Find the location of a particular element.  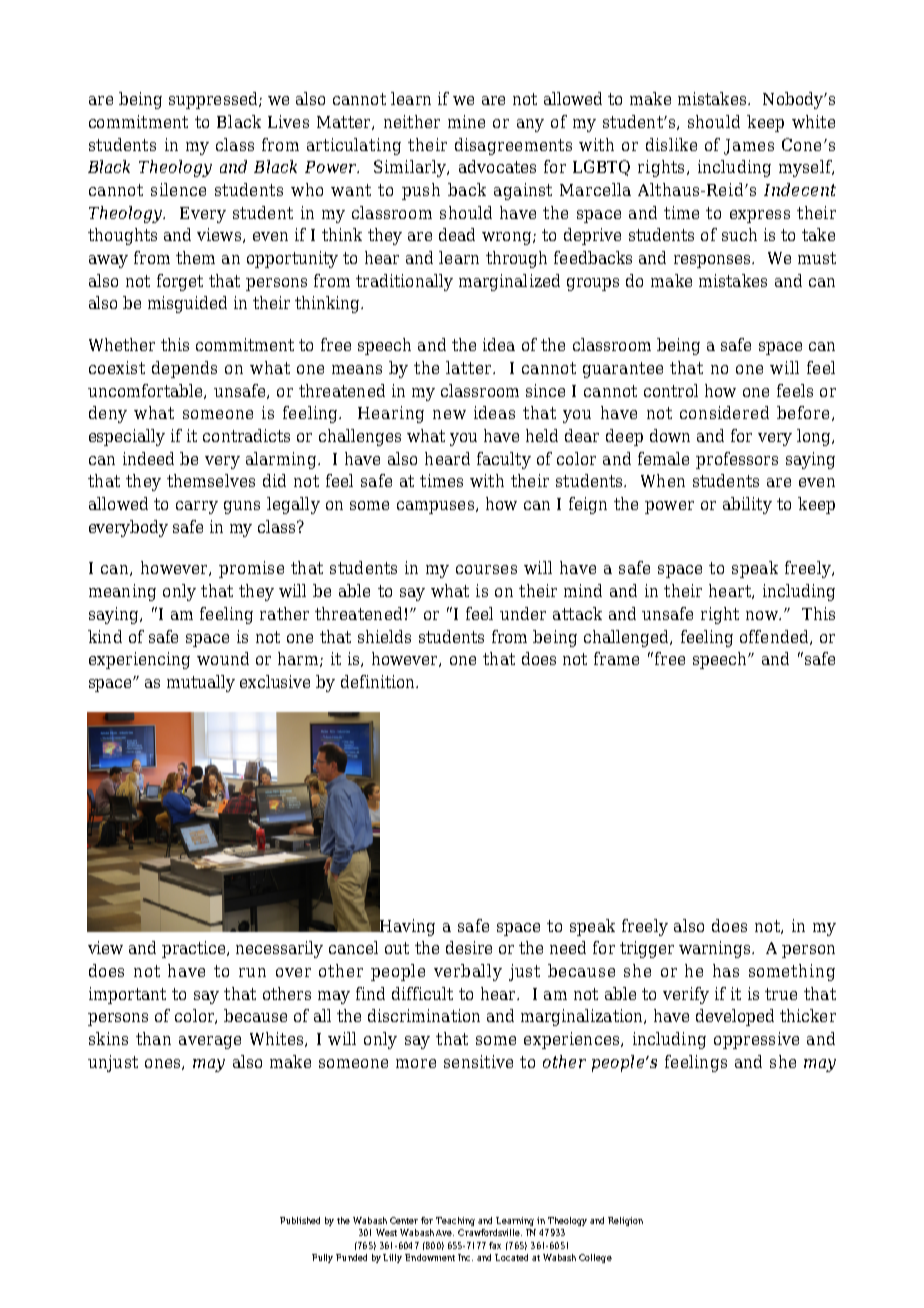

suppressed is located at coordinates (214, 100).
